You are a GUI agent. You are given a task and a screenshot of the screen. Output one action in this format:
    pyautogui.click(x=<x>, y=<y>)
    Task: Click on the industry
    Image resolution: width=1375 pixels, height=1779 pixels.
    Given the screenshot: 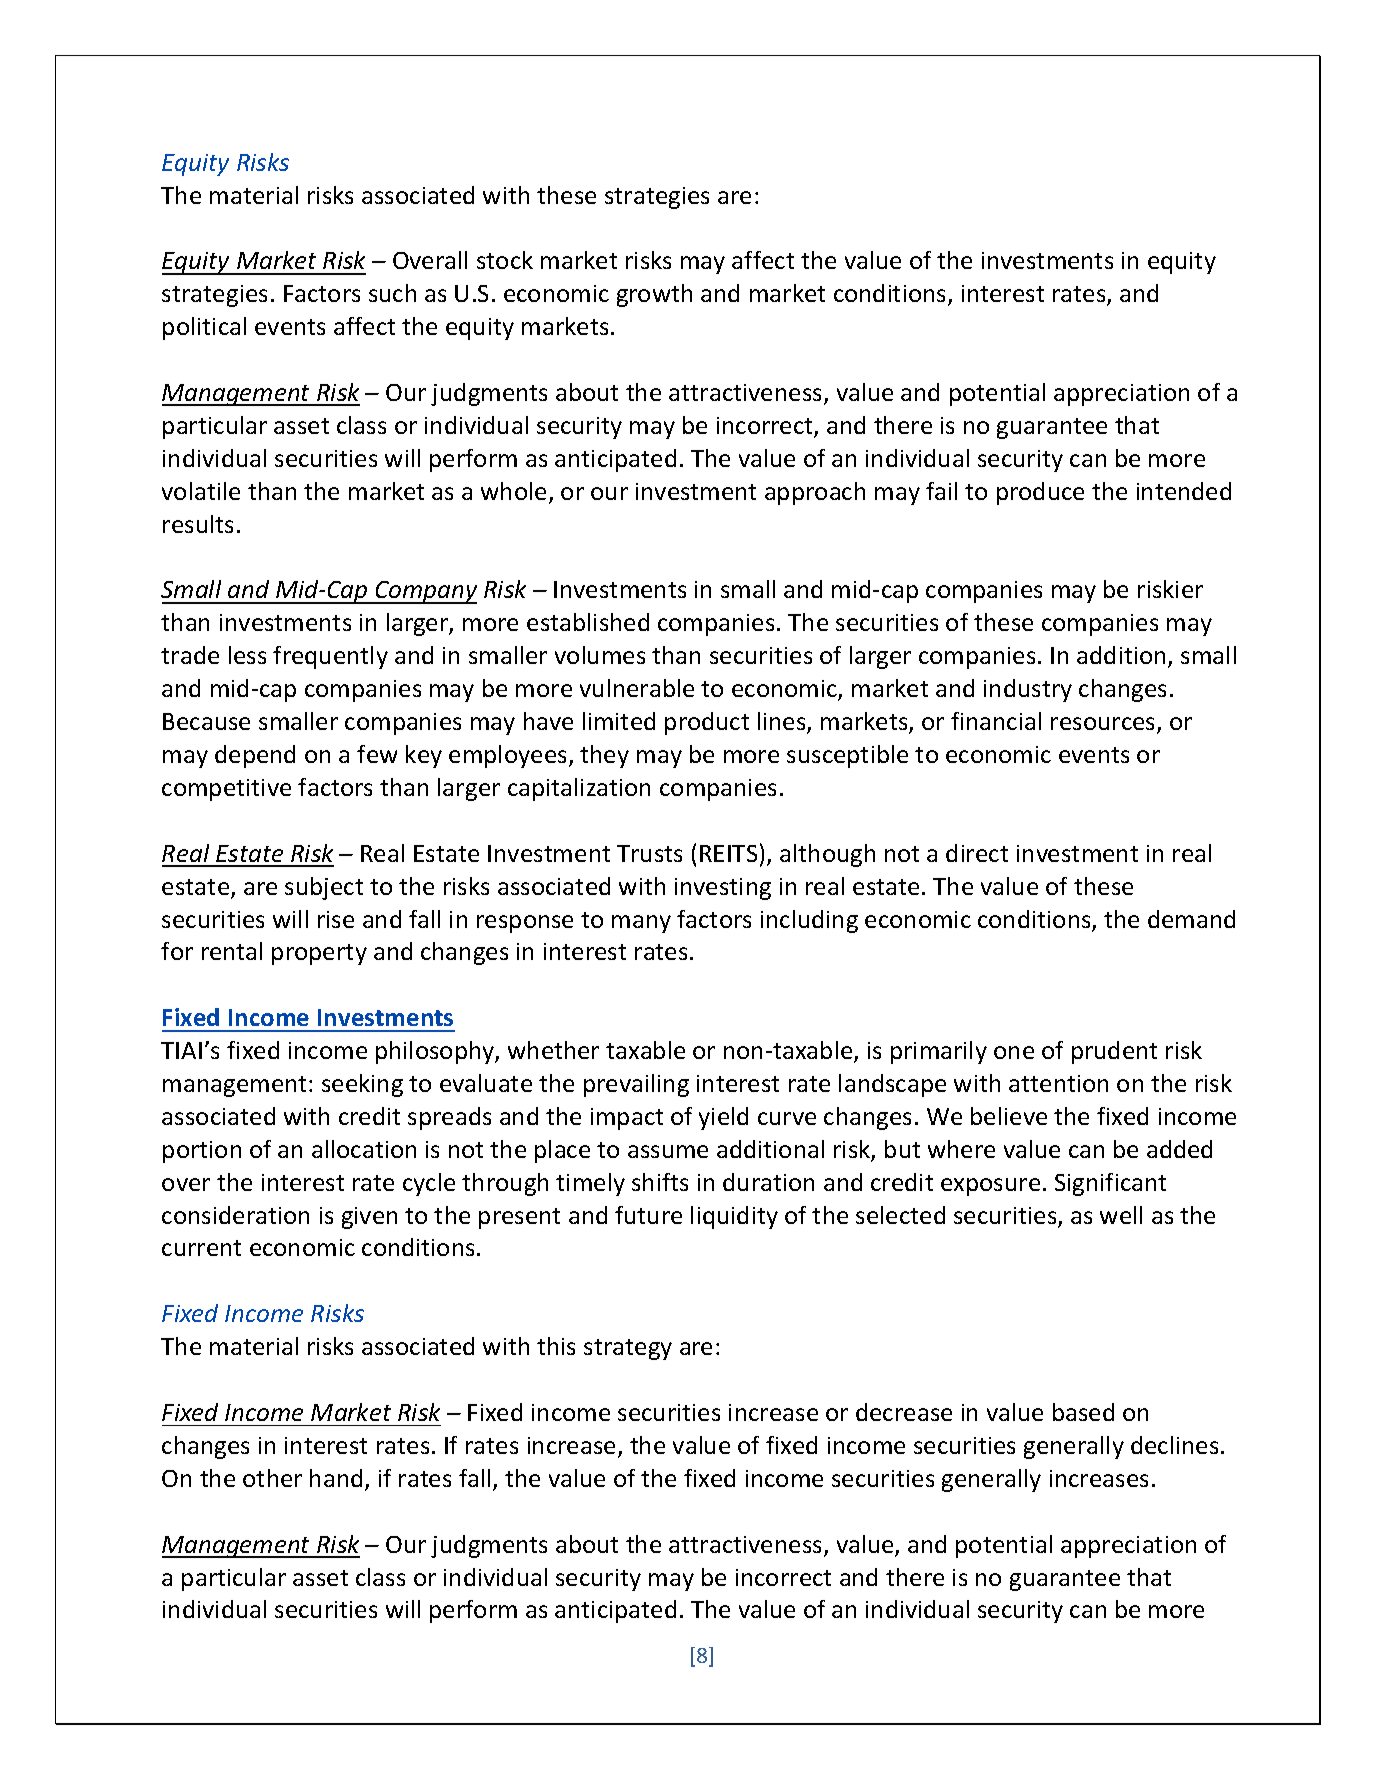 What is the action you would take?
    pyautogui.click(x=1028, y=690)
